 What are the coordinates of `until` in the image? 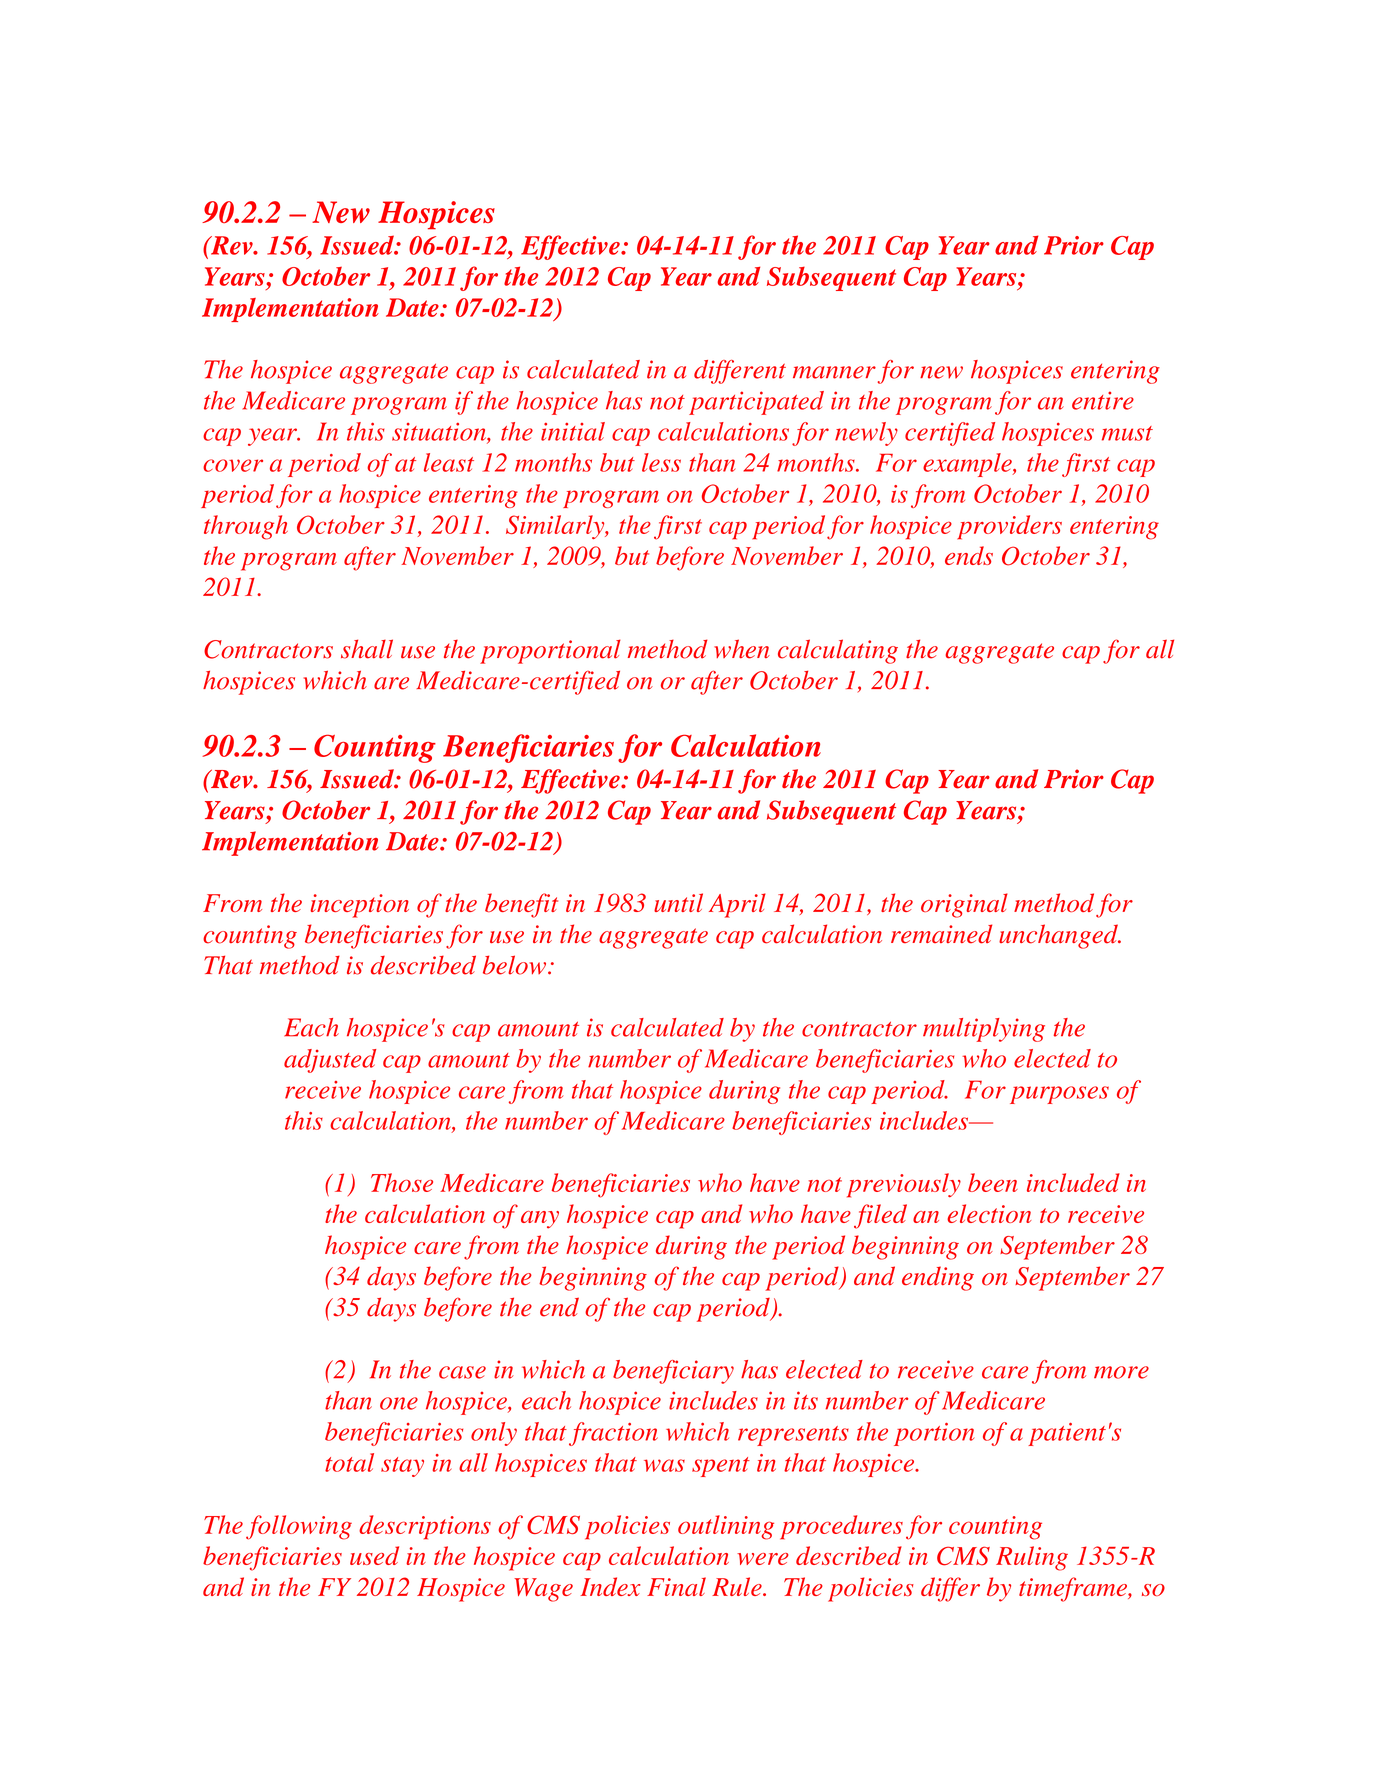 It's located at (678, 902).
